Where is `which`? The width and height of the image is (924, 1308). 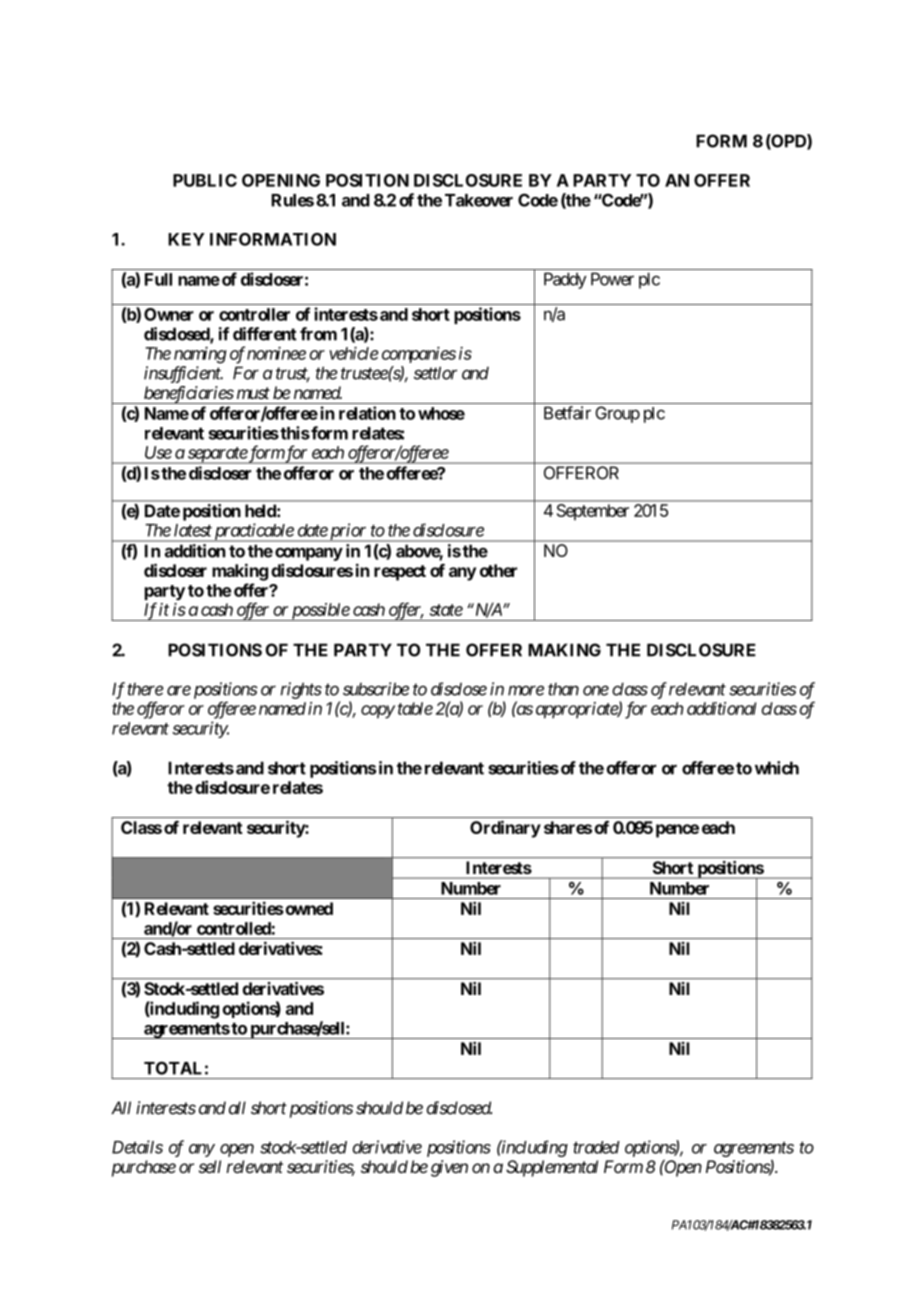 which is located at coordinates (777, 768).
